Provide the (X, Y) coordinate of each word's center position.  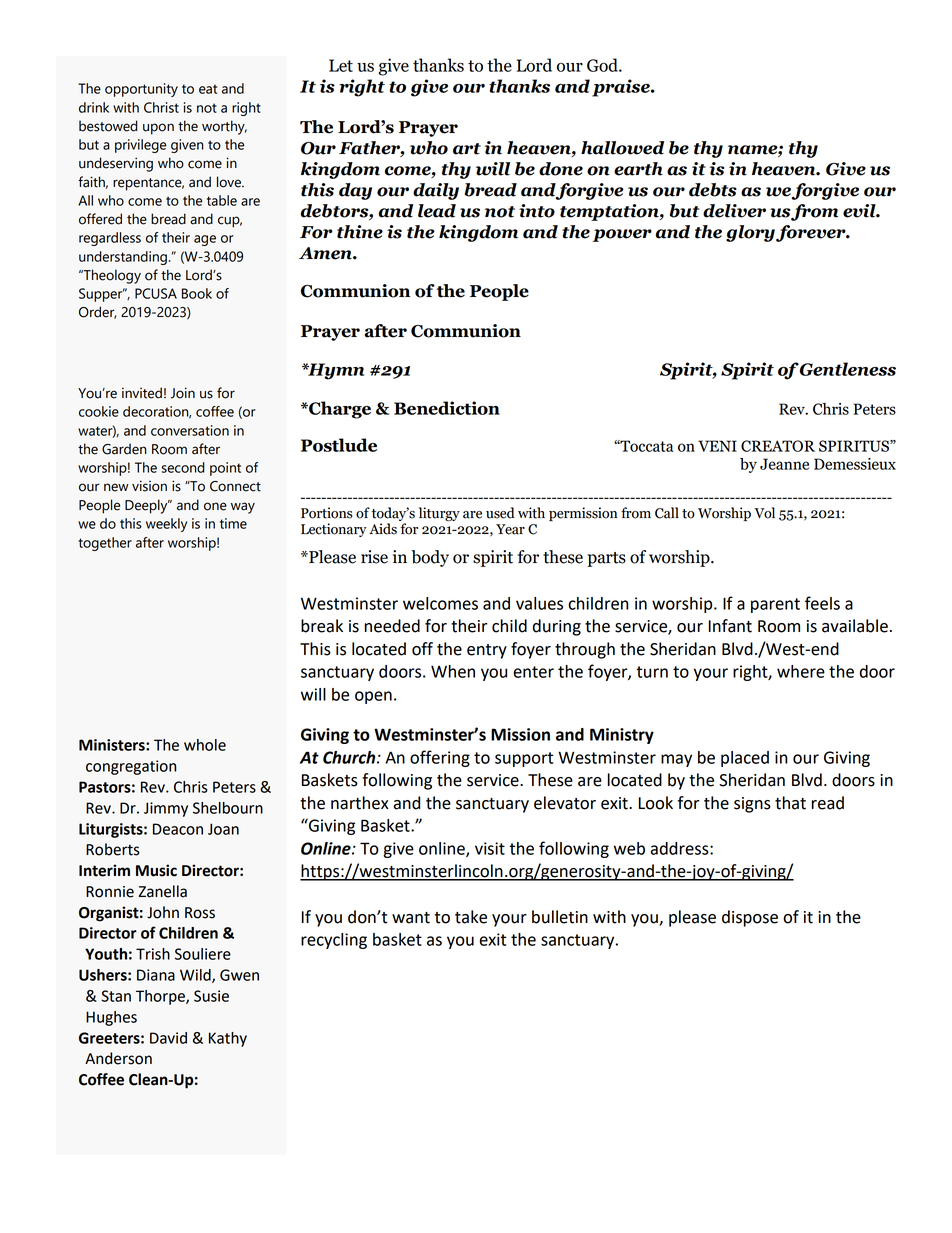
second (183, 467)
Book (197, 293)
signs (752, 805)
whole (205, 745)
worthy (224, 127)
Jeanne (784, 464)
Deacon (178, 829)
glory (751, 233)
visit (490, 848)
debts (713, 190)
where (801, 671)
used (500, 513)
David (168, 1038)
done (561, 169)
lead (437, 211)
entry (487, 651)
